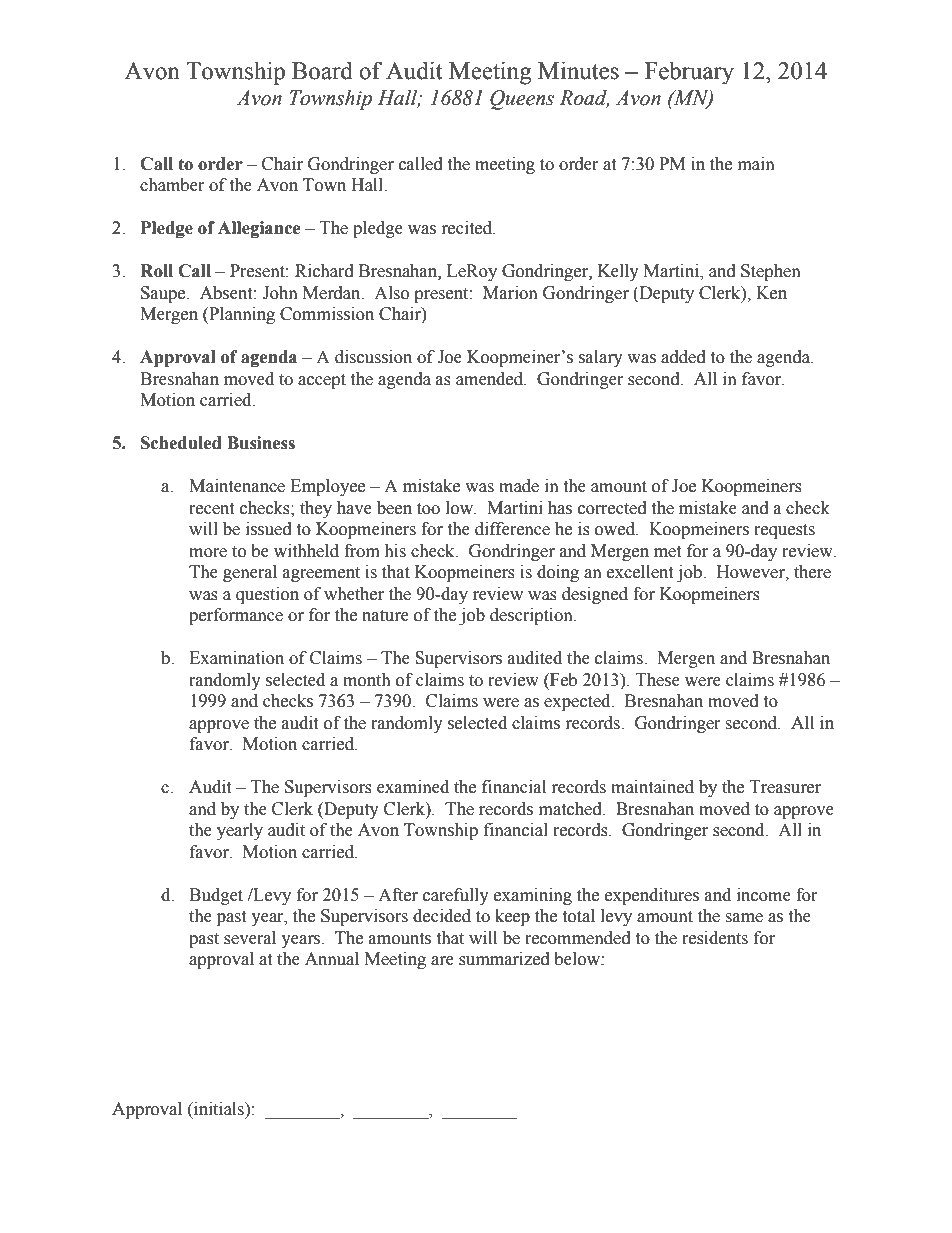  Describe the element at coordinates (322, 70) in the document. I see `Board` at that location.
